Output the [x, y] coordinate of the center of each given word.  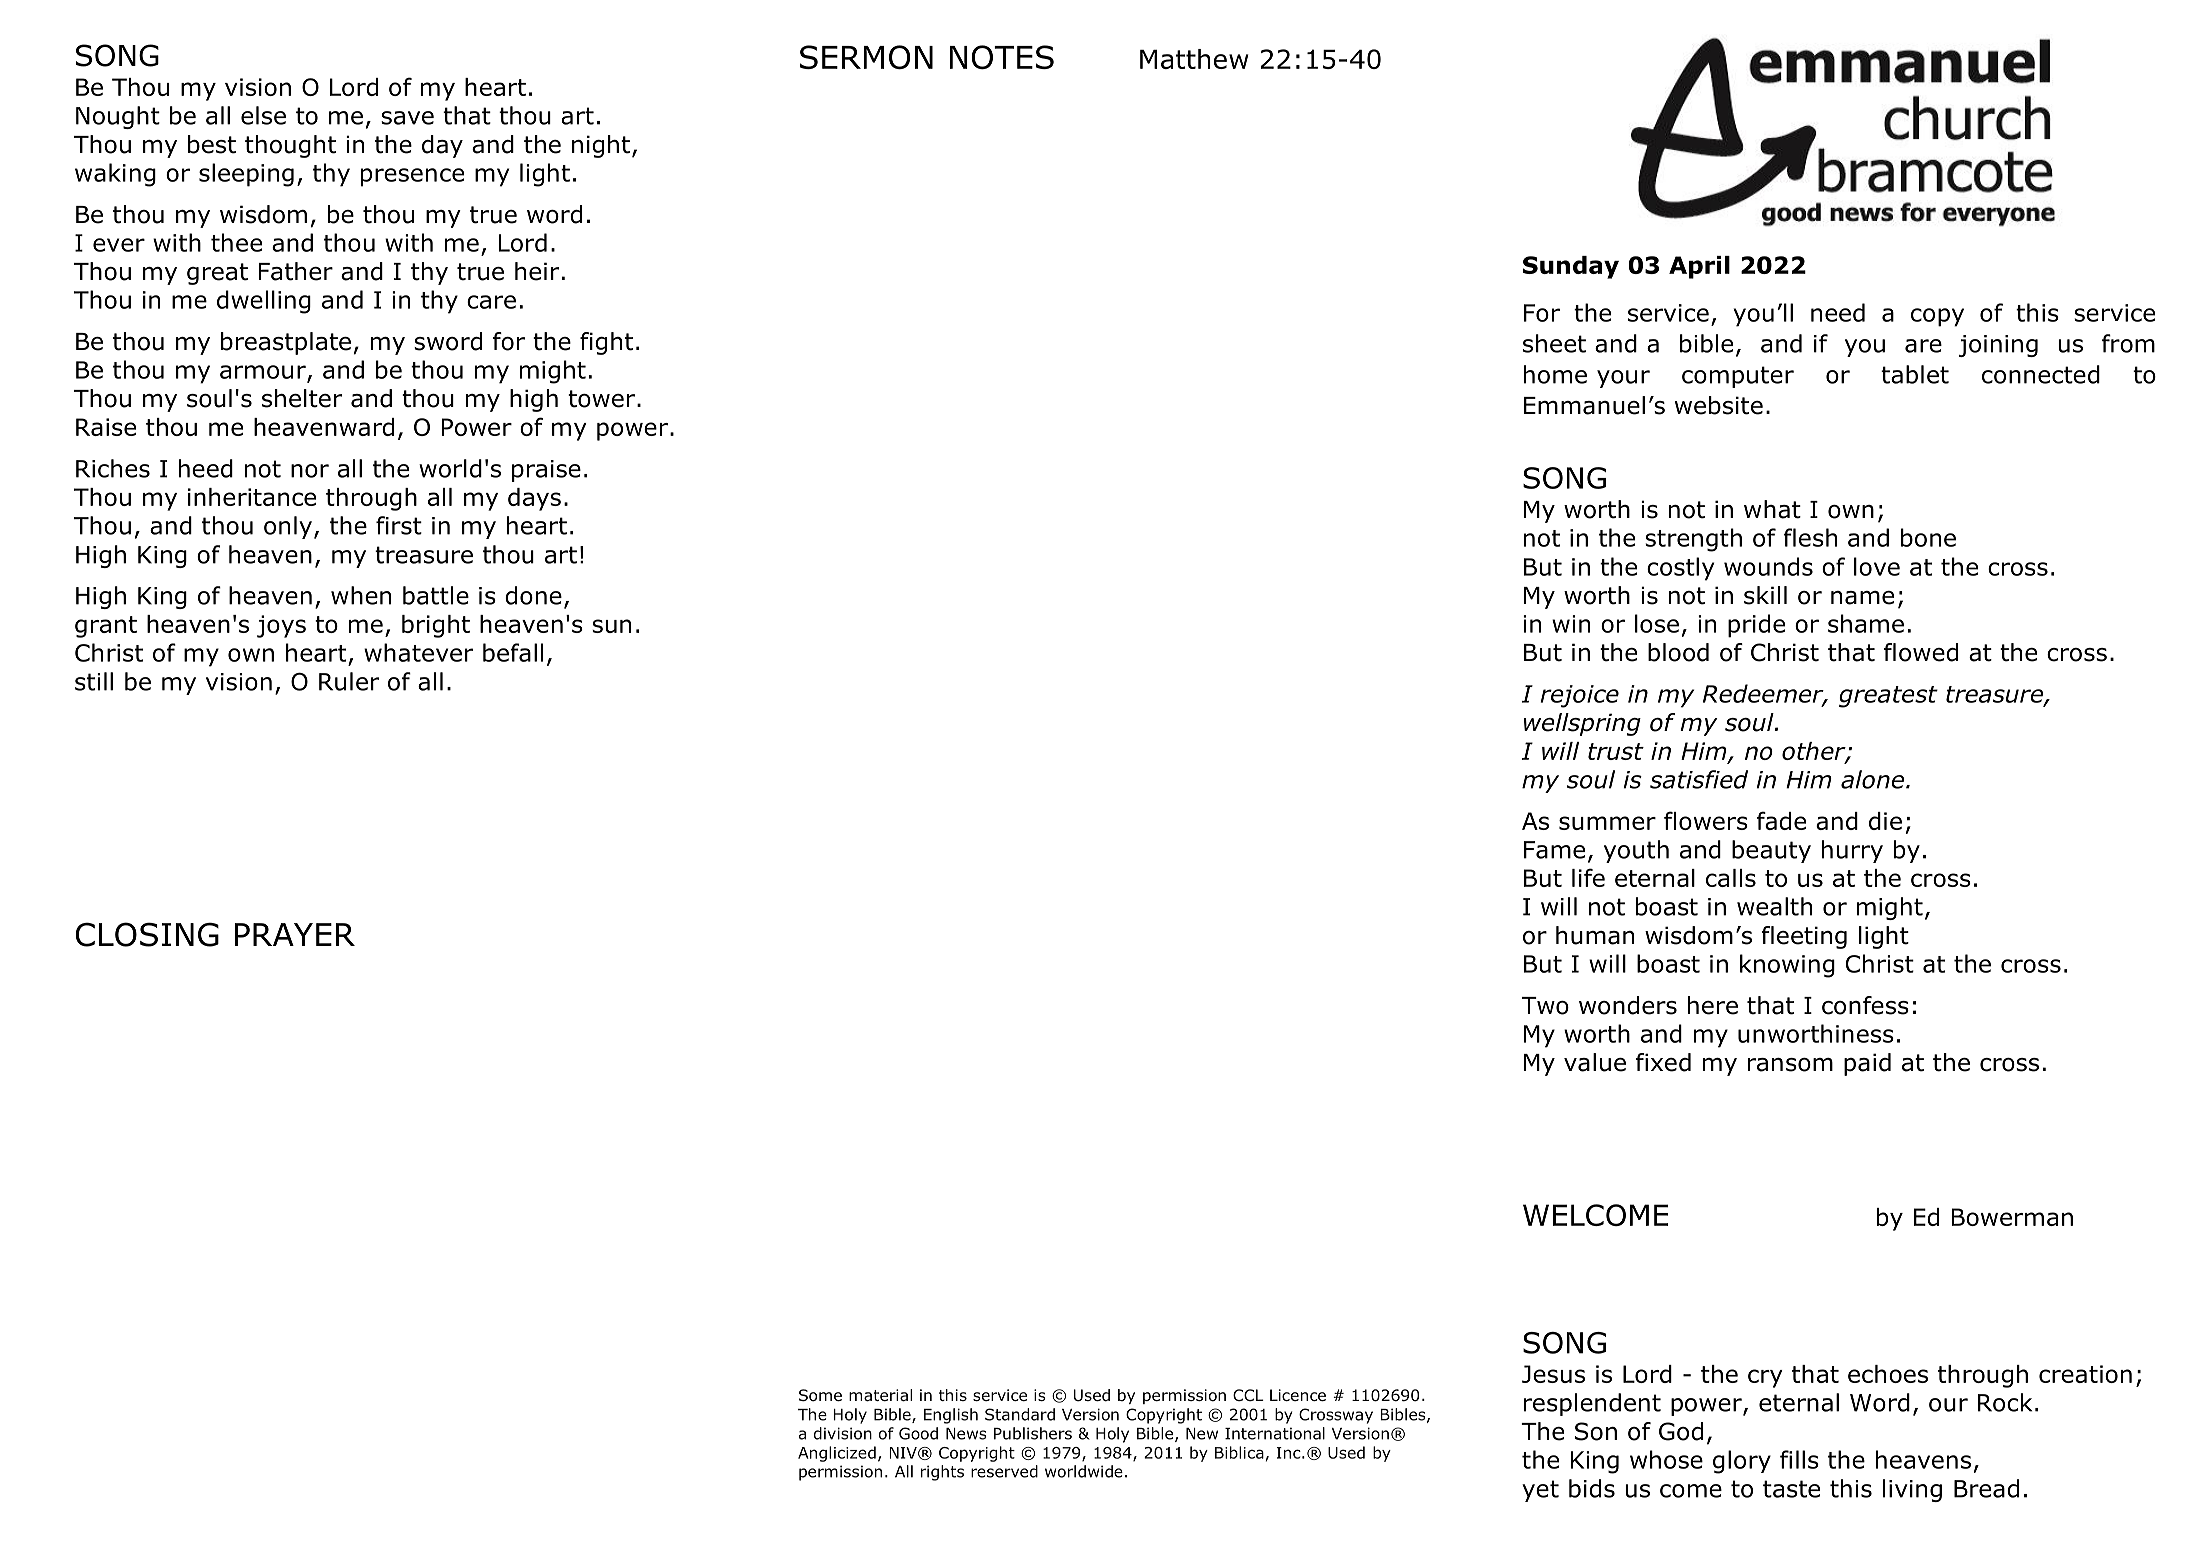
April [1699, 267]
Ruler [349, 681]
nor [310, 471]
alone [1872, 779]
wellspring [1582, 724]
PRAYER [295, 934]
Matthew [1194, 59]
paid [1867, 1064]
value [1595, 1062]
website [1719, 405]
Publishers [1033, 1433]
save [407, 118]
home [1555, 374]
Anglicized [837, 1454]
